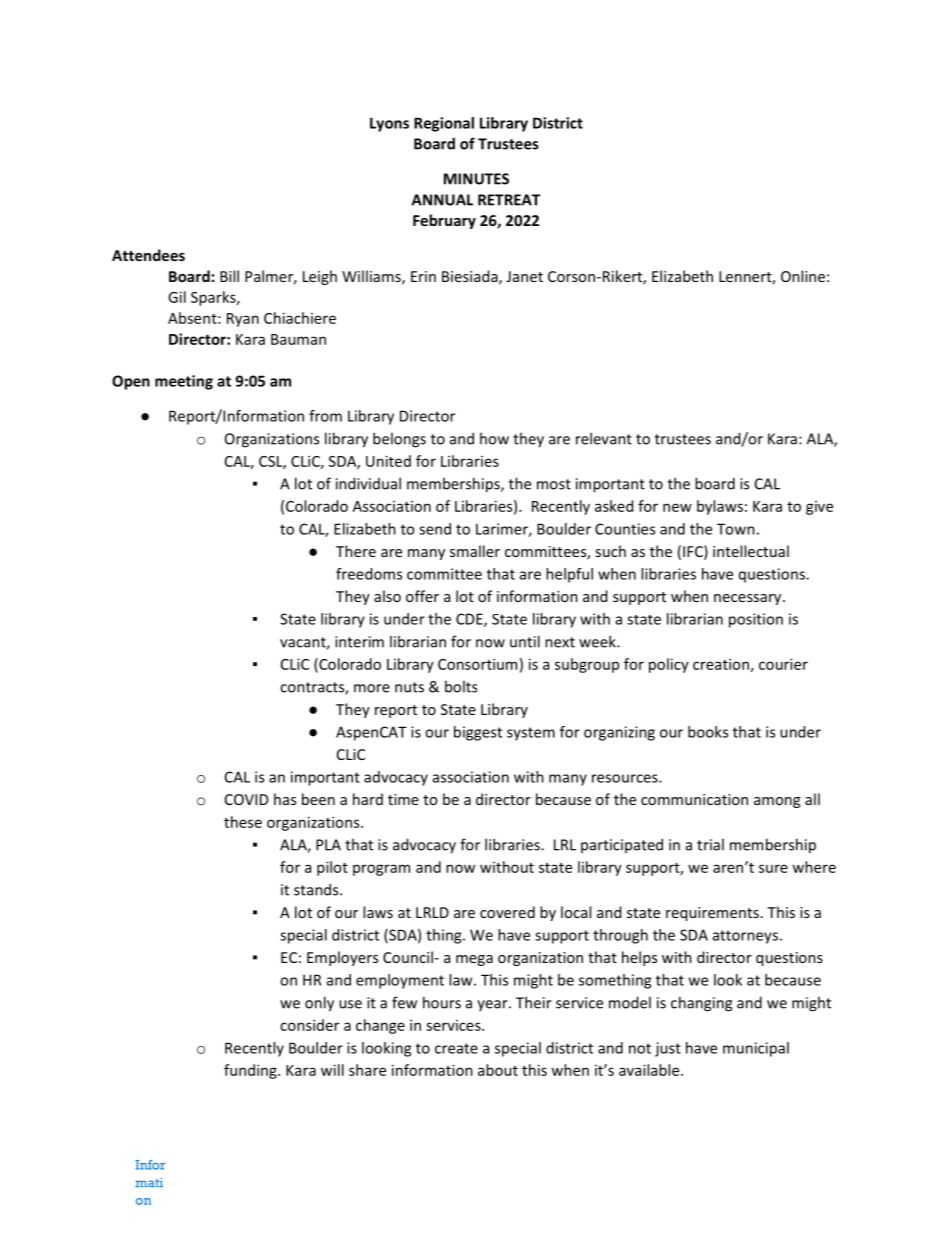 The image size is (952, 1233). Describe the element at coordinates (476, 179) in the document. I see `MINUTES` at that location.
